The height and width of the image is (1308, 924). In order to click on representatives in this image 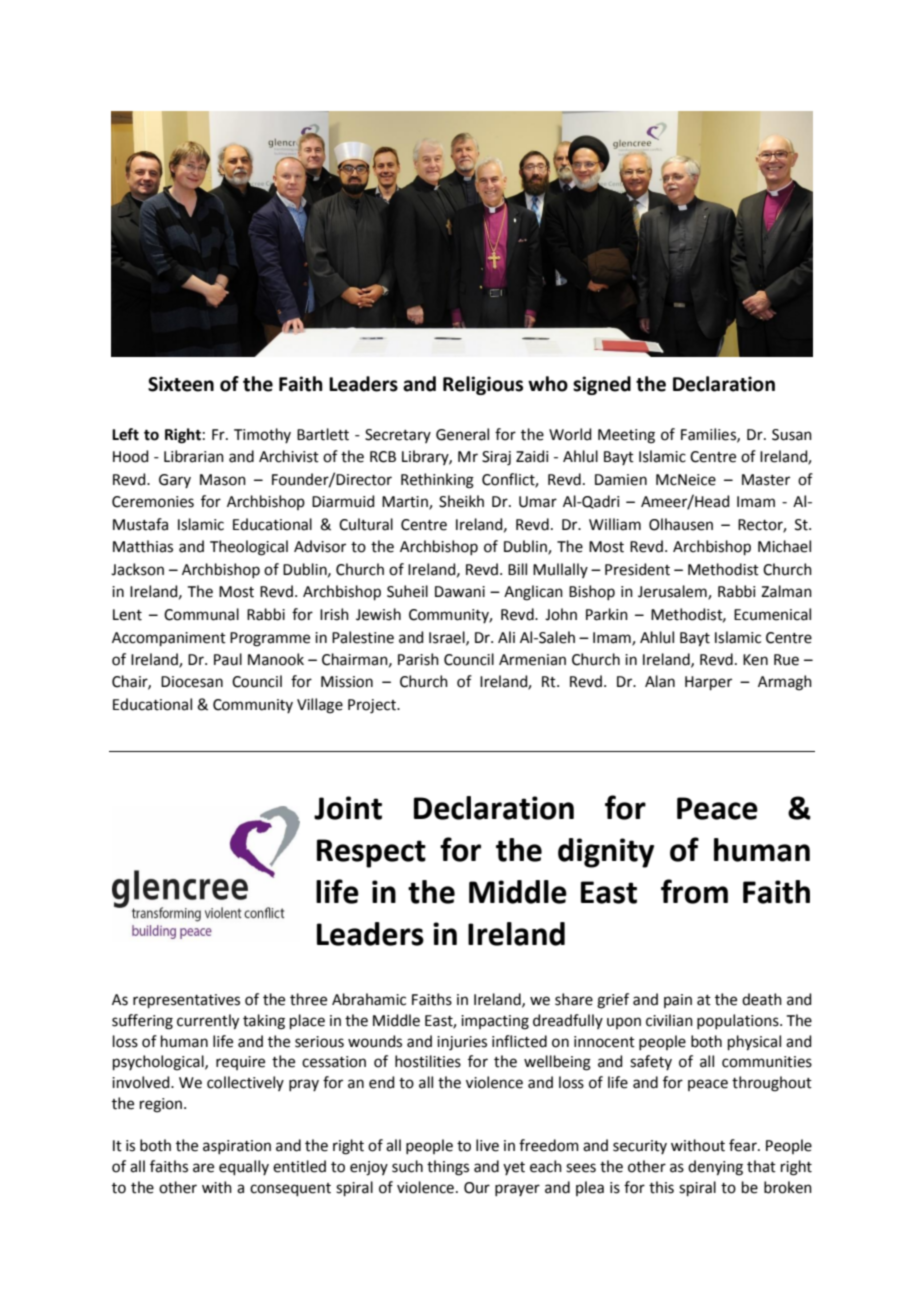, I will do `click(186, 1001)`.
